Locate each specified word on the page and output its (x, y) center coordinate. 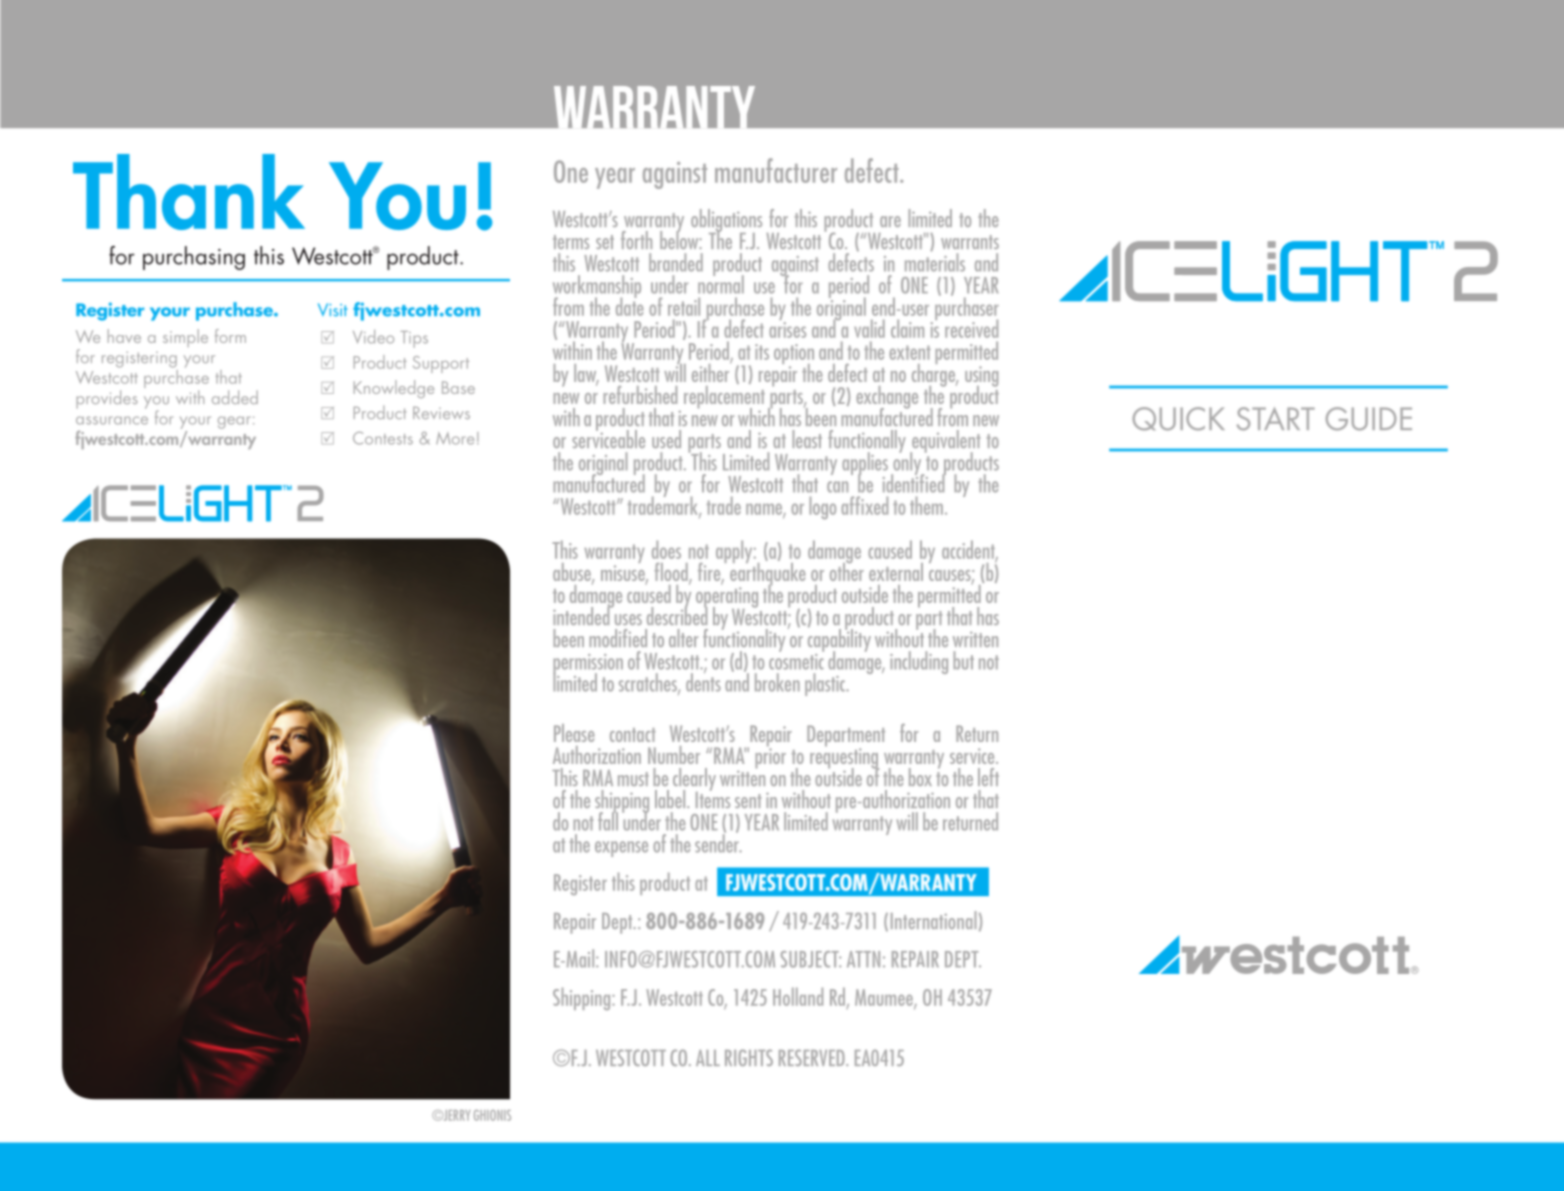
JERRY (455, 1115)
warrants (970, 242)
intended (582, 614)
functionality (744, 640)
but (963, 660)
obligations (726, 221)
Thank (189, 192)
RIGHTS (749, 1057)
